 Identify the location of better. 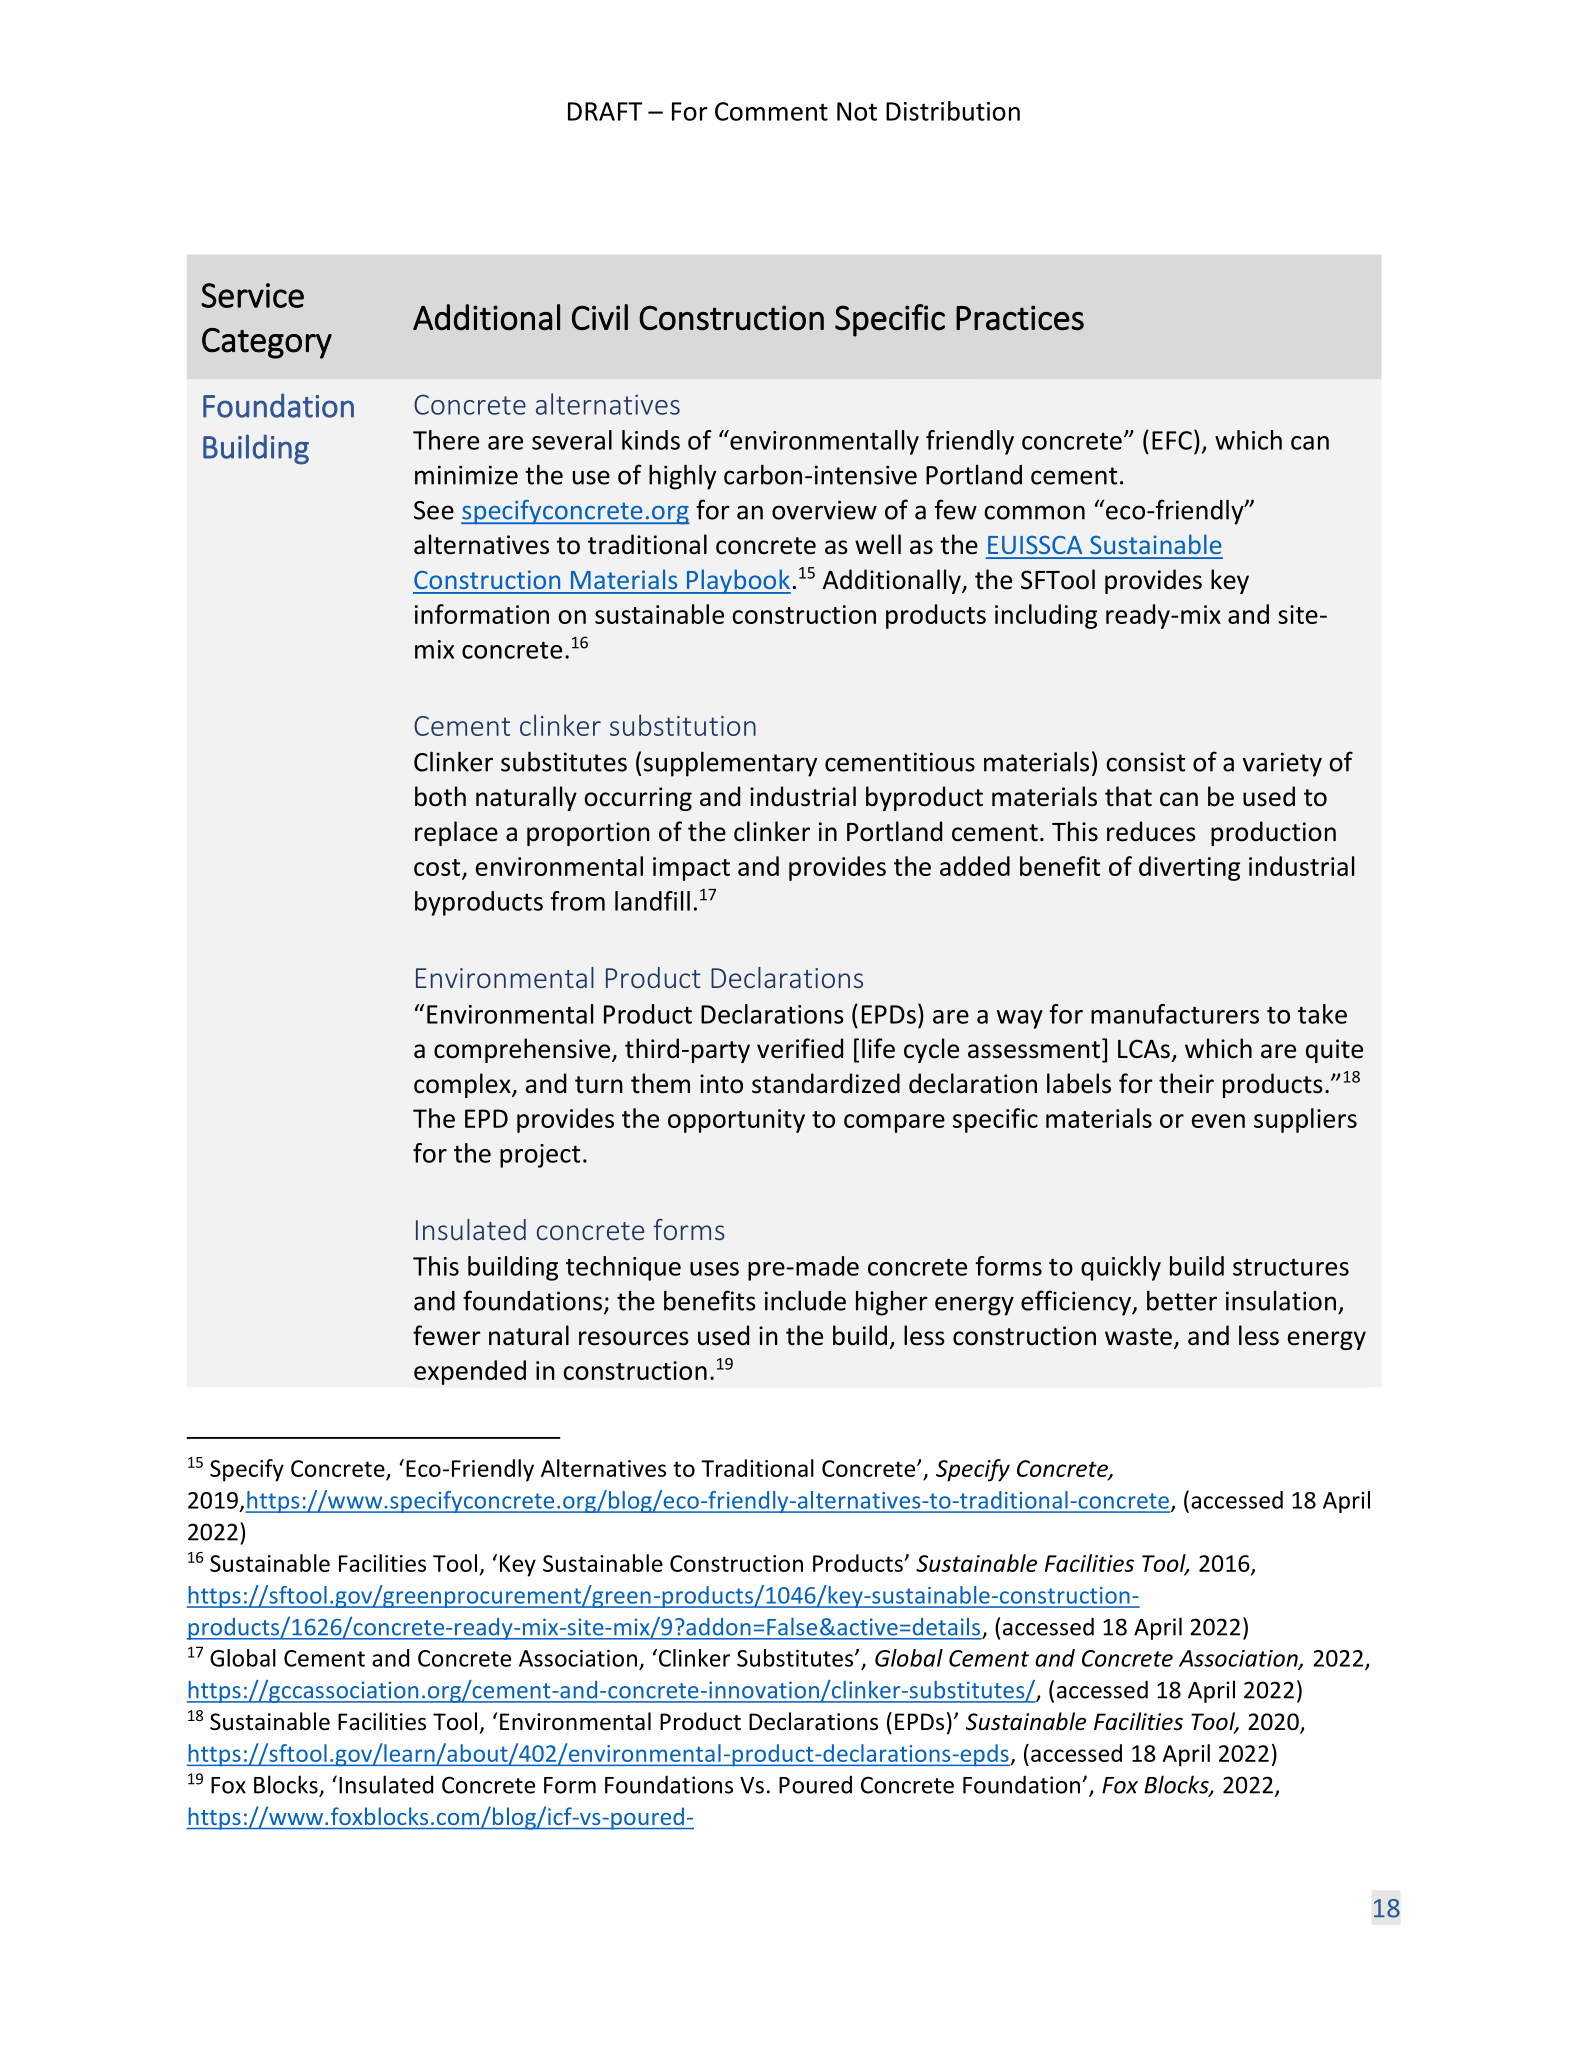
(1182, 1301).
